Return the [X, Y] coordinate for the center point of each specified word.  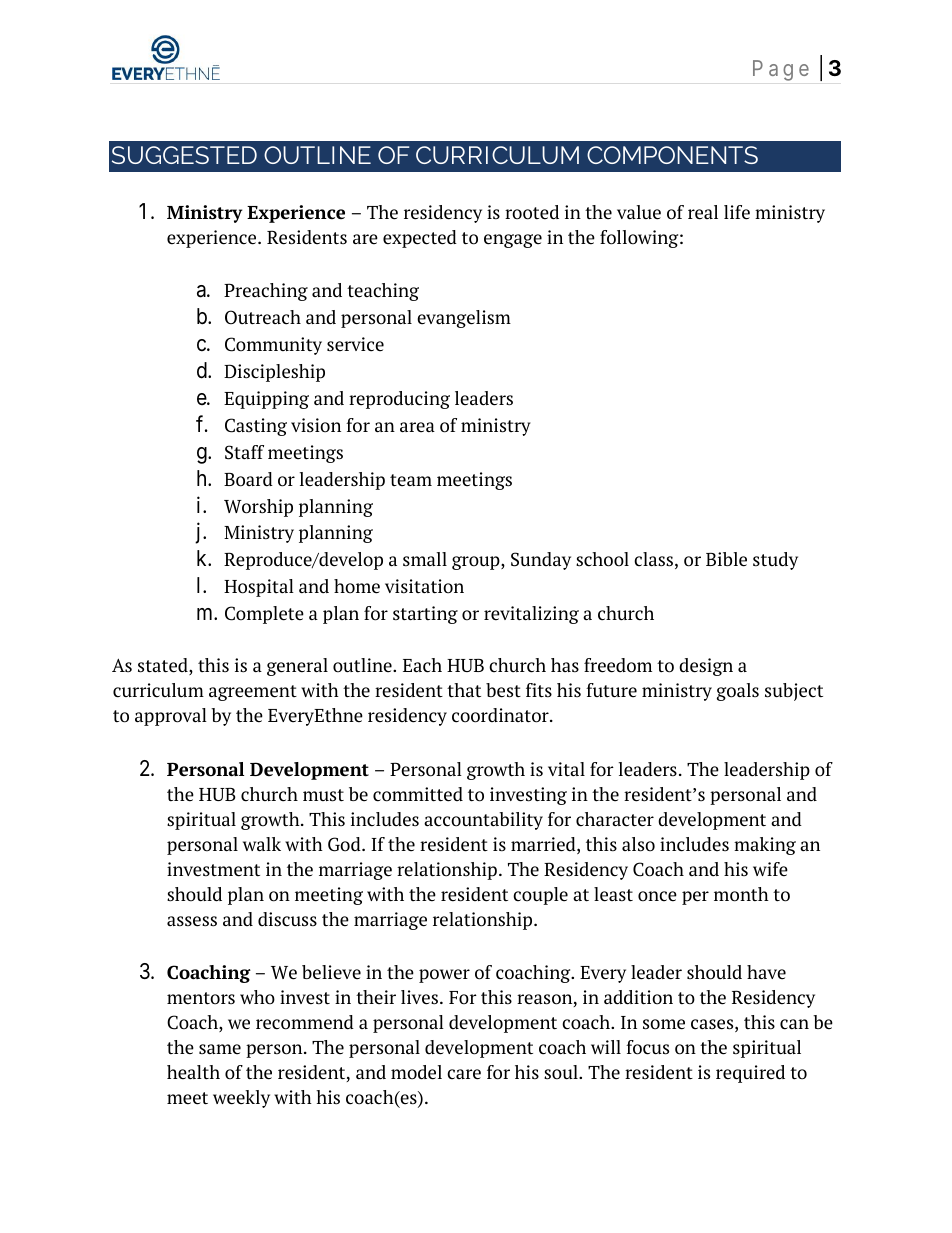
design [706, 667]
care [464, 1074]
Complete [264, 615]
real [703, 212]
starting [425, 615]
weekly [241, 1099]
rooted [532, 212]
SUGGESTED [184, 155]
